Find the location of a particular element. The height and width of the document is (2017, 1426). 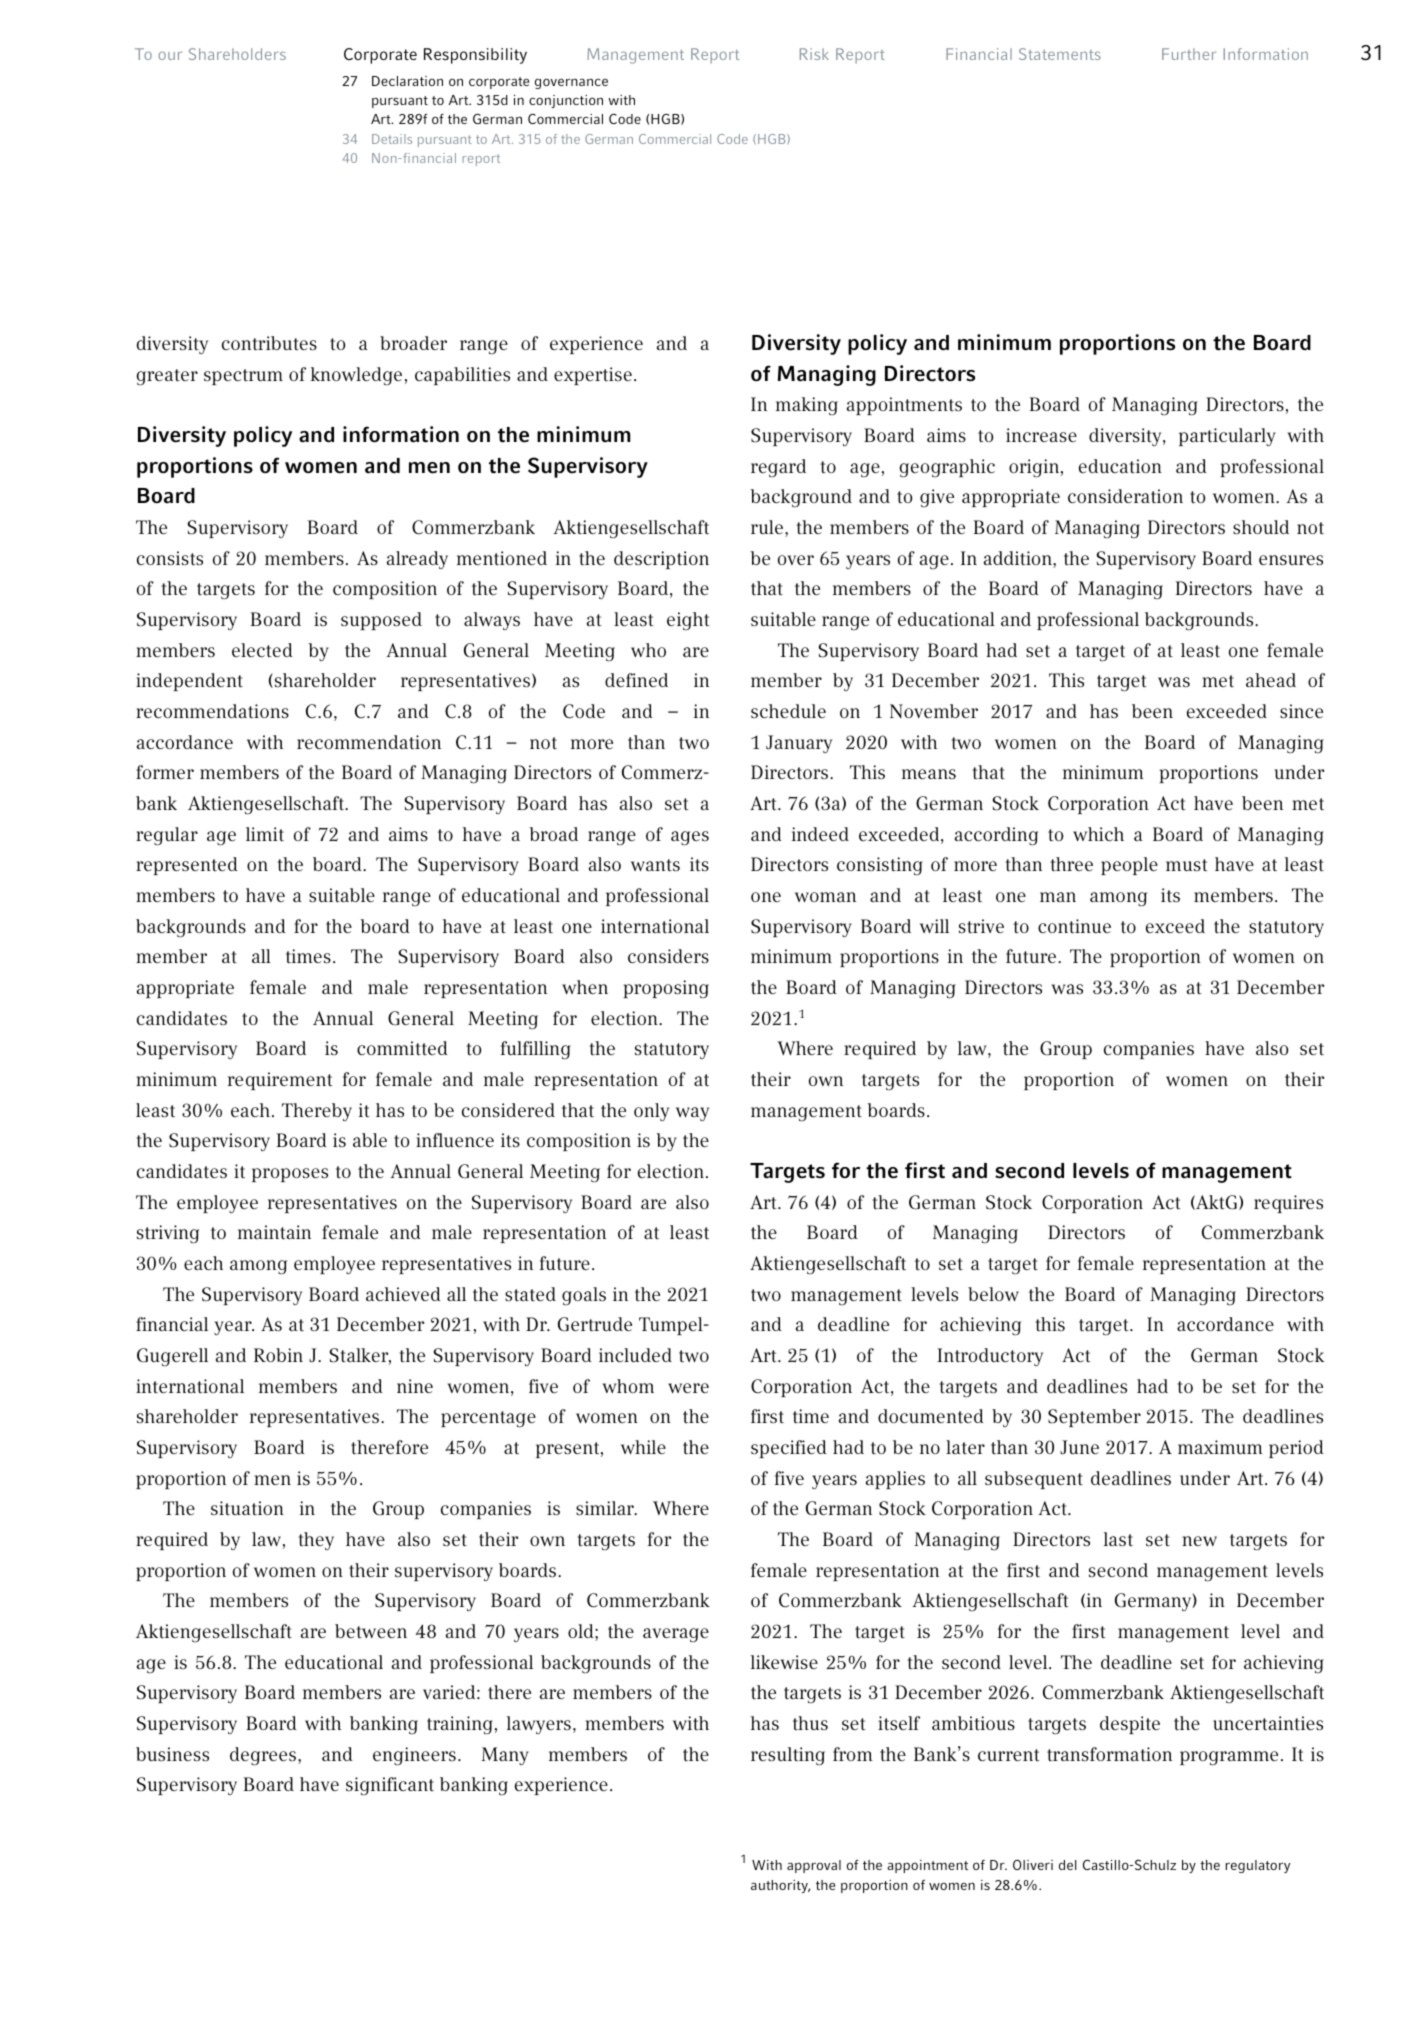

Further is located at coordinates (1189, 54).
